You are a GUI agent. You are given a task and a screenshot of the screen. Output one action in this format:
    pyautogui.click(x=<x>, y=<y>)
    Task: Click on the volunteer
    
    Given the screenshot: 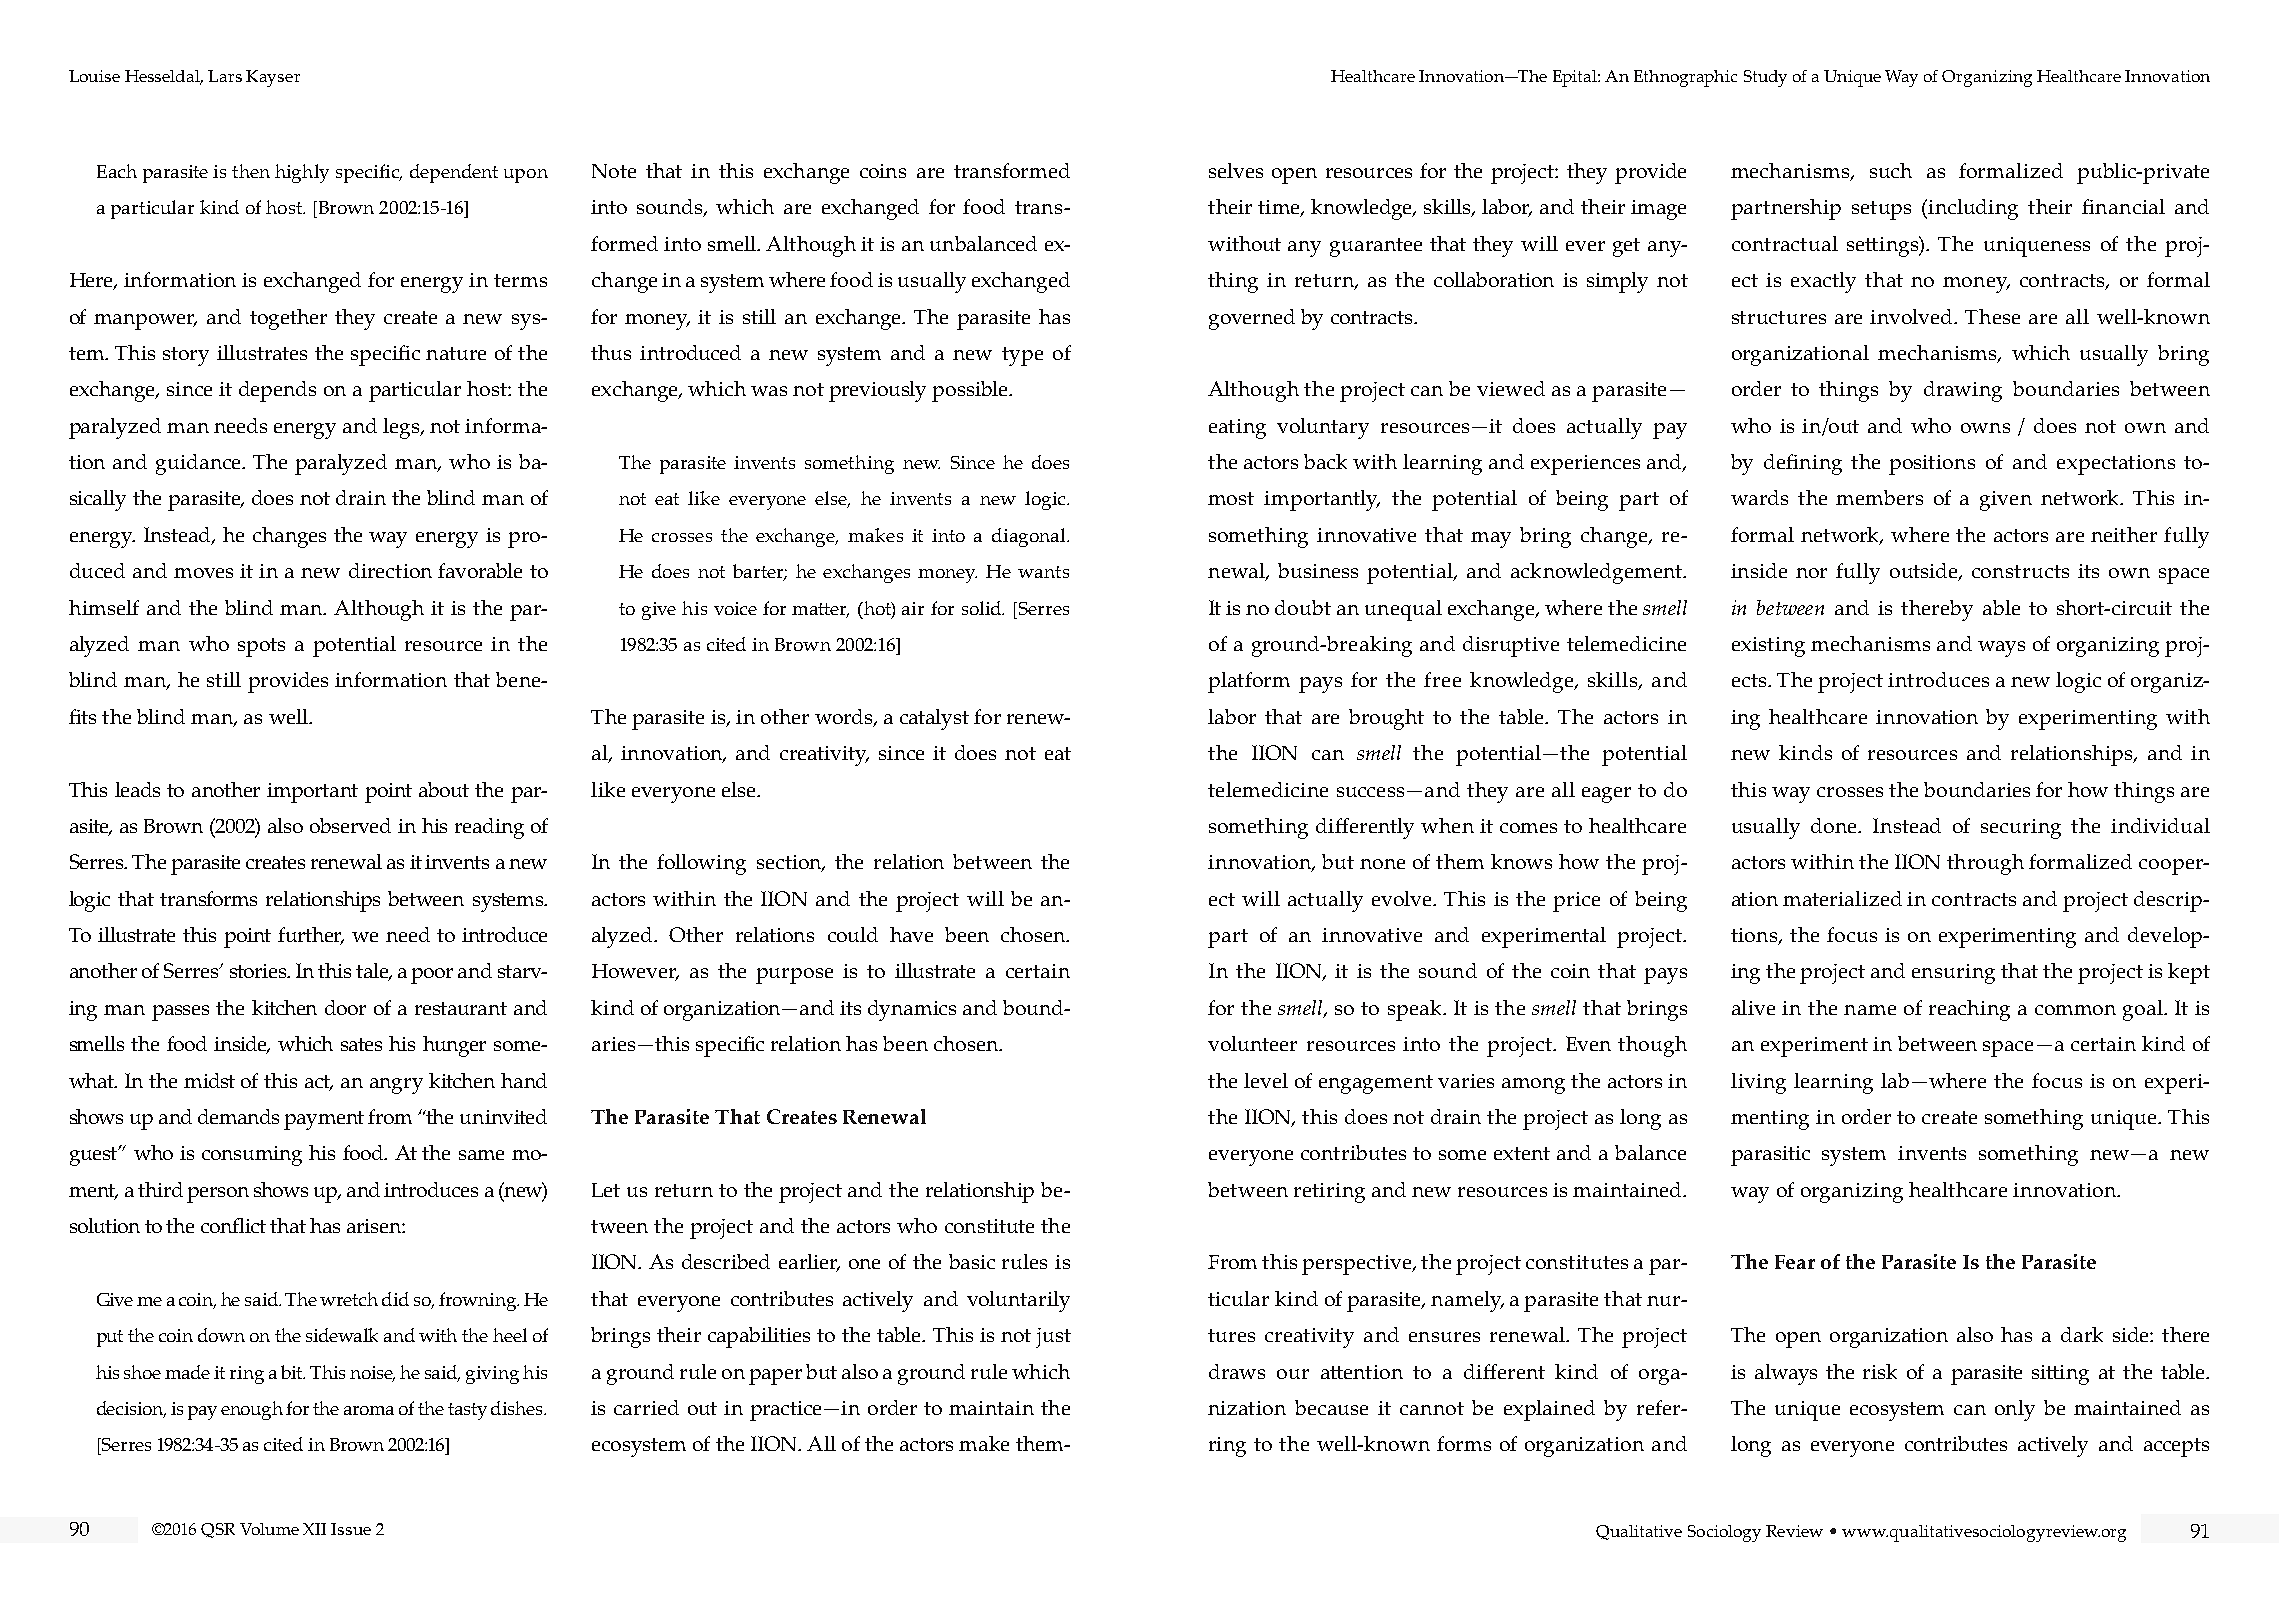 What is the action you would take?
    pyautogui.click(x=1252, y=1043)
